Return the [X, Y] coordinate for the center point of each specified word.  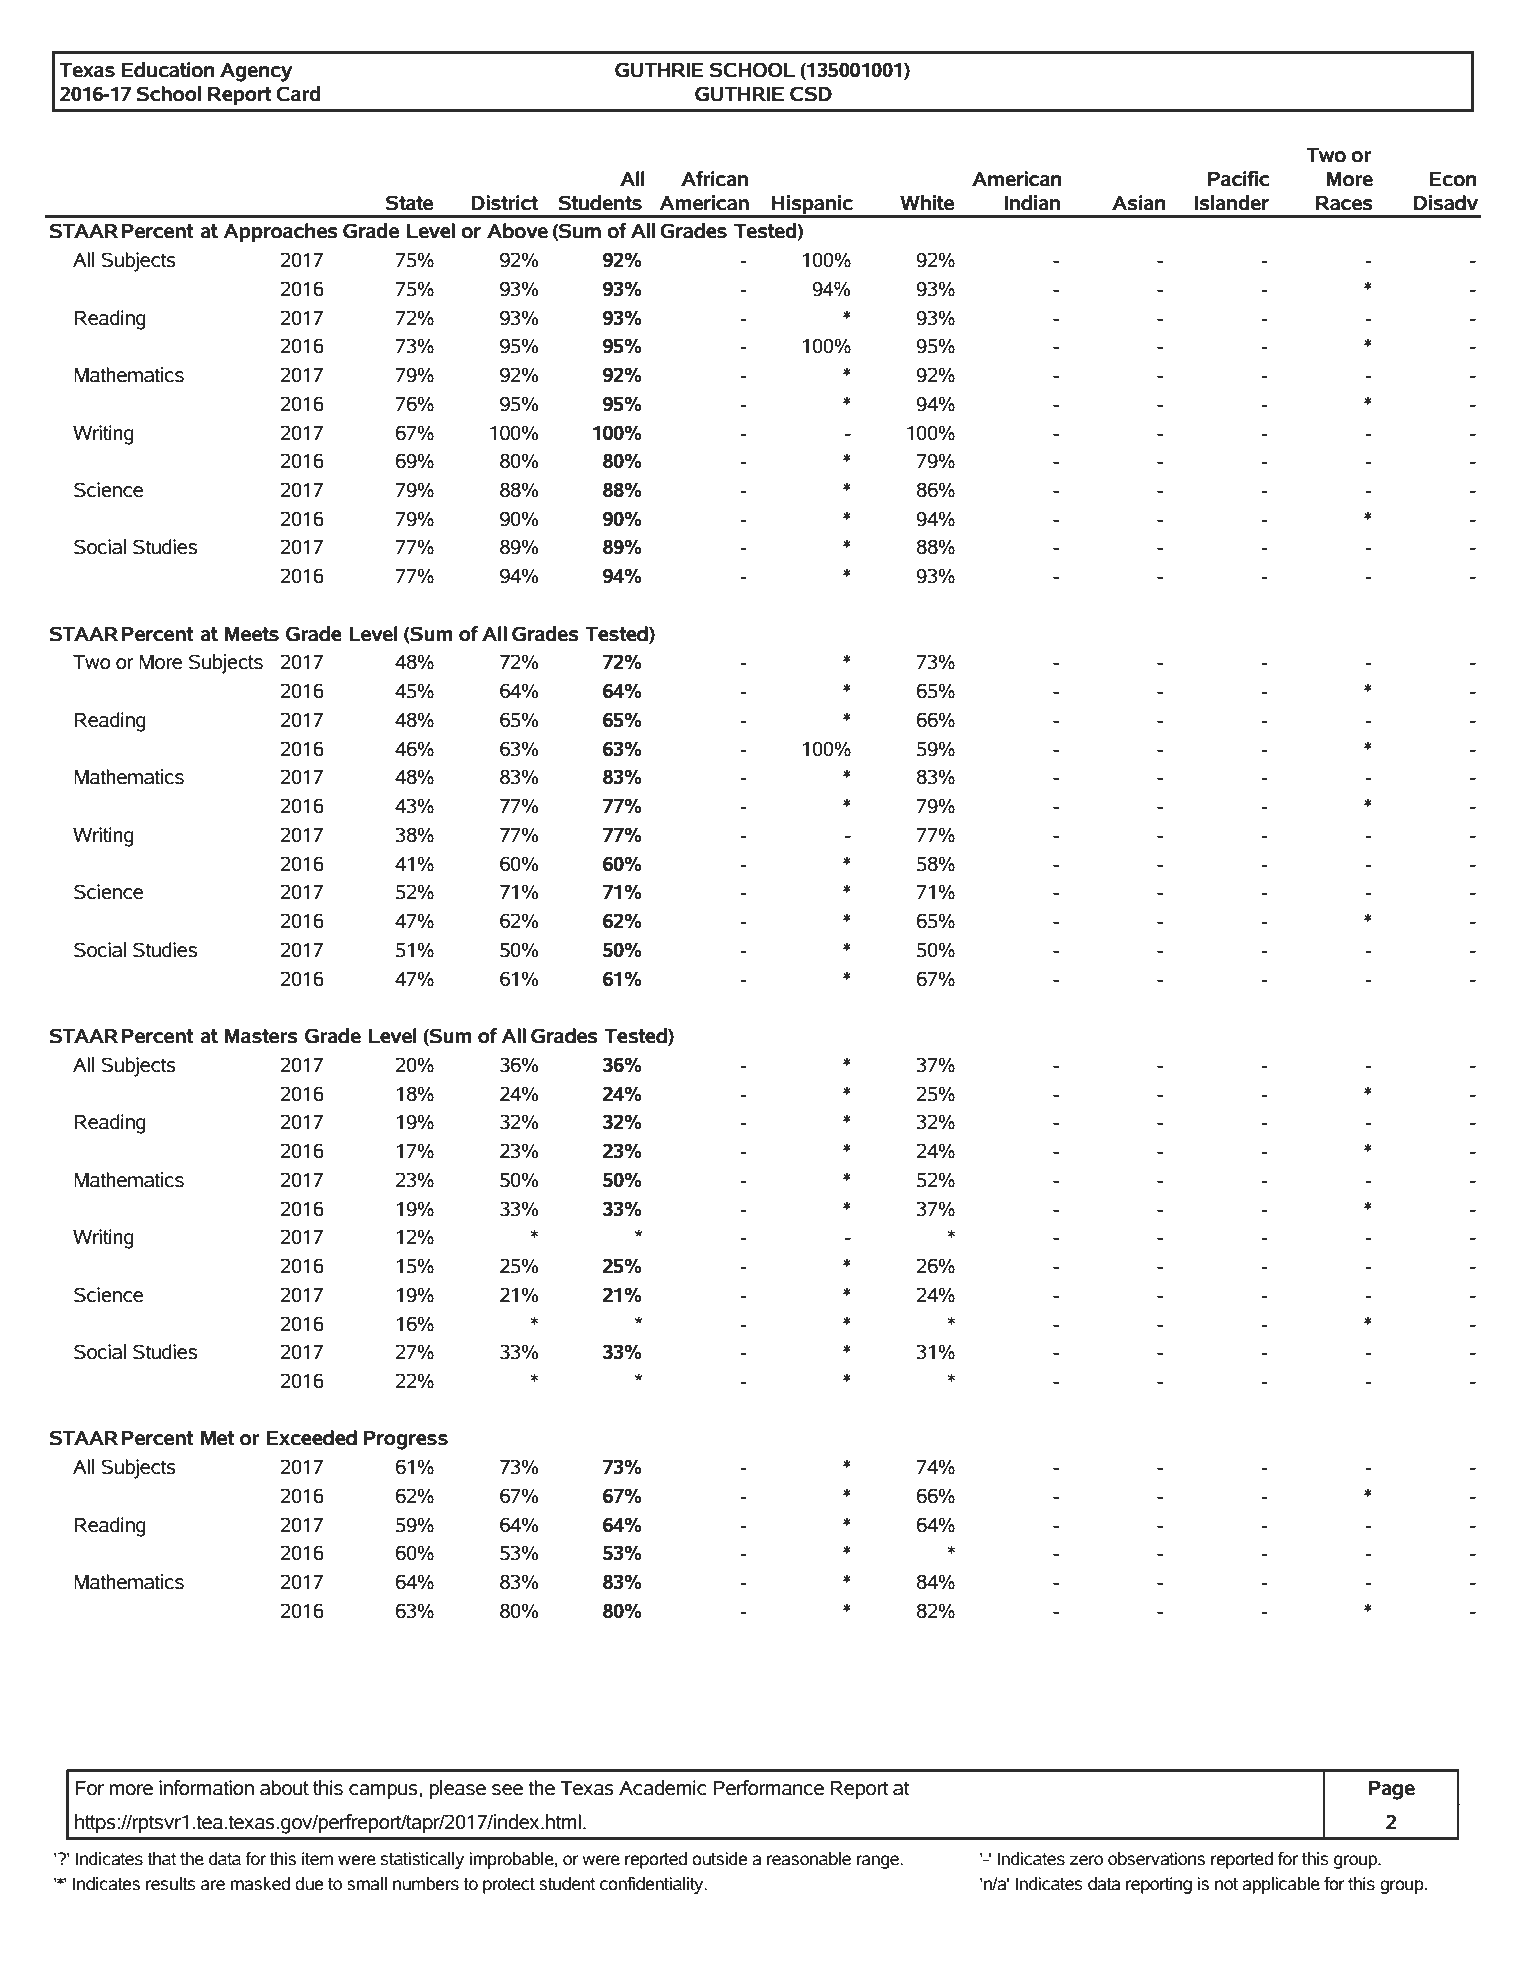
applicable [1281, 1885]
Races [1344, 203]
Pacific [1239, 179]
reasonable [809, 1859]
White [927, 203]
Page [1392, 1790]
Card [298, 94]
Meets [252, 634]
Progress [406, 1440]
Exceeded [312, 1438]
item [317, 1859]
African [714, 179]
